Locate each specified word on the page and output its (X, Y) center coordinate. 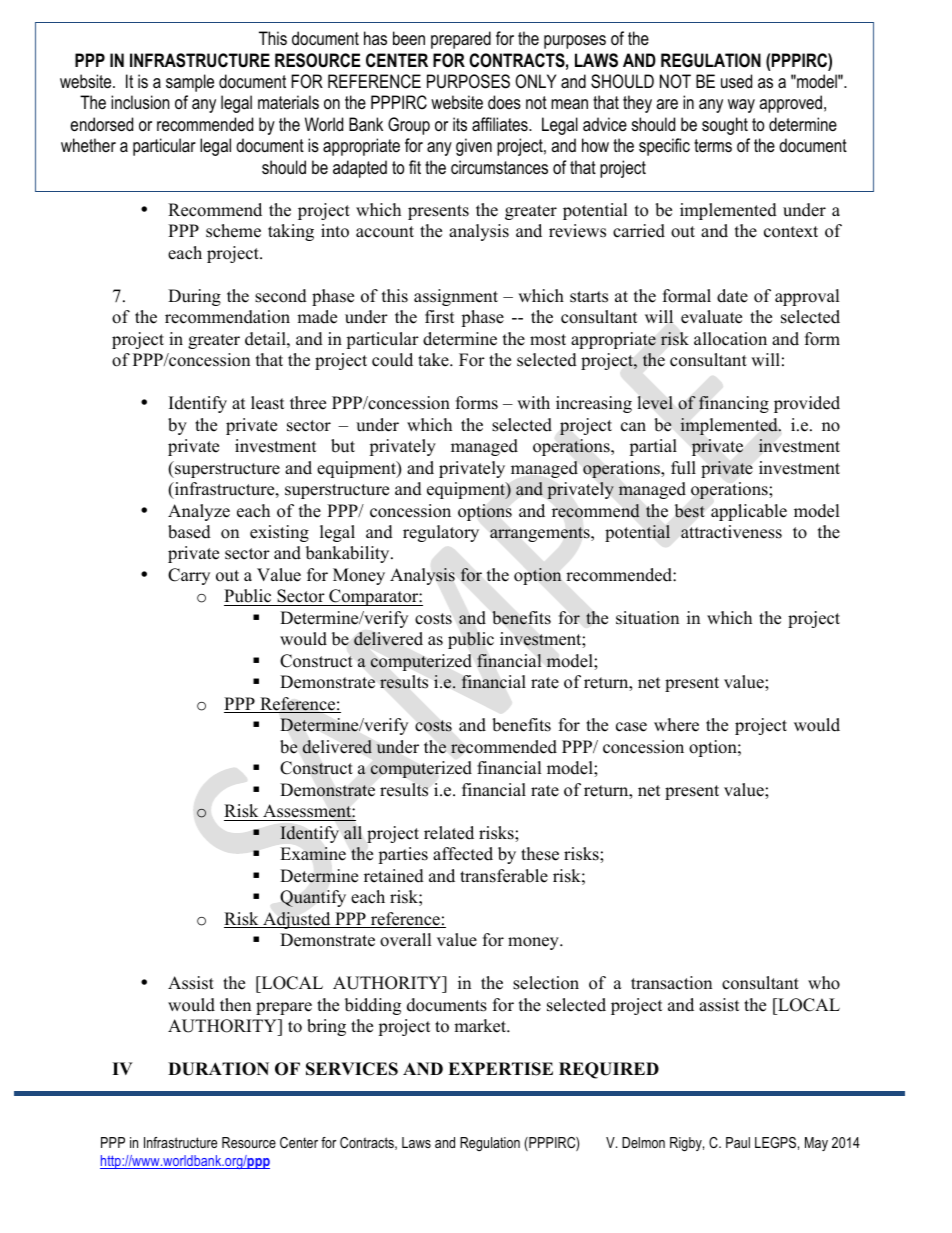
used (736, 81)
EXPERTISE (500, 1069)
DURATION (218, 1069)
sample (190, 83)
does (504, 102)
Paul (738, 1142)
